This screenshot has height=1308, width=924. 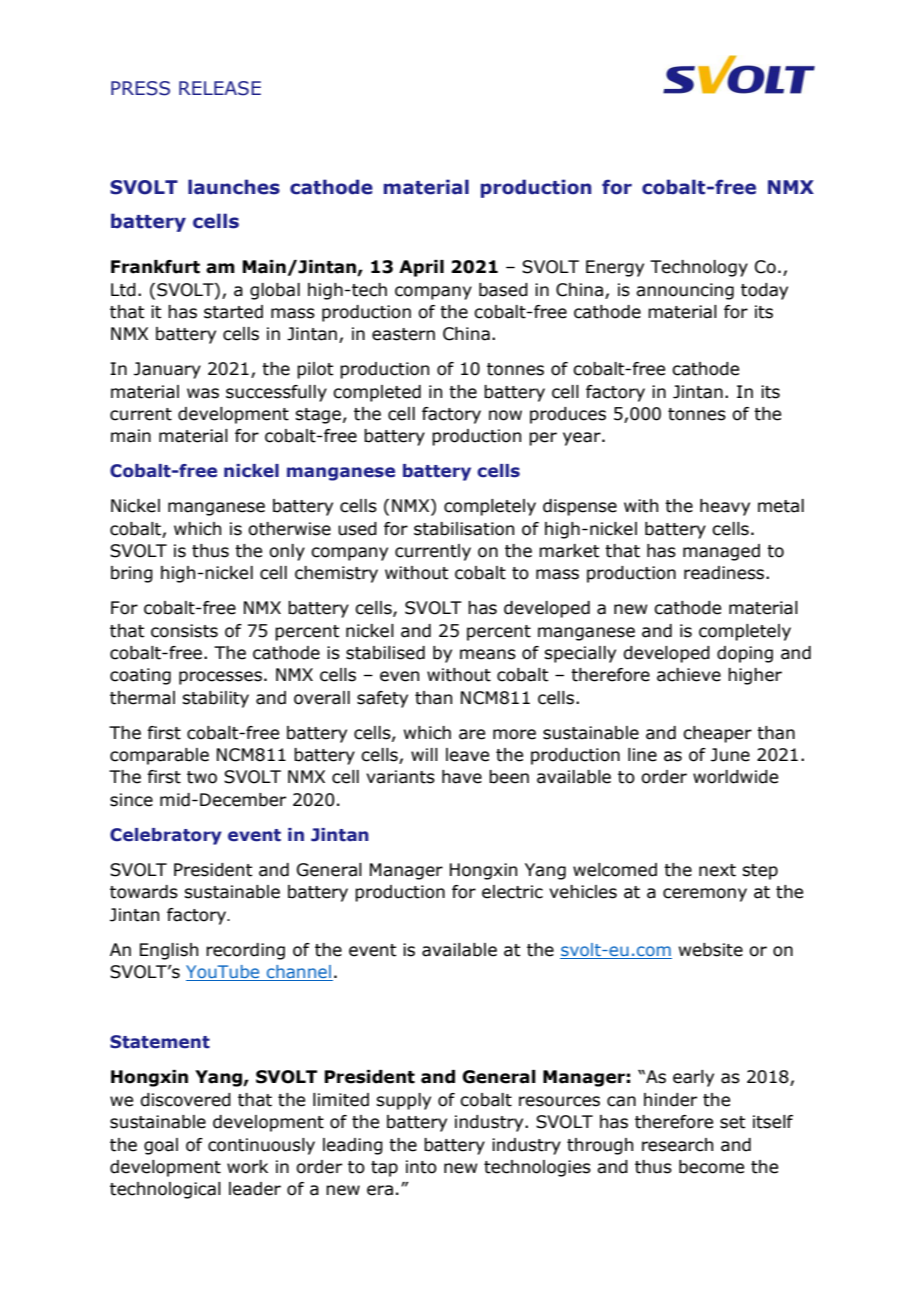 I want to click on RELEASE, so click(x=220, y=88).
